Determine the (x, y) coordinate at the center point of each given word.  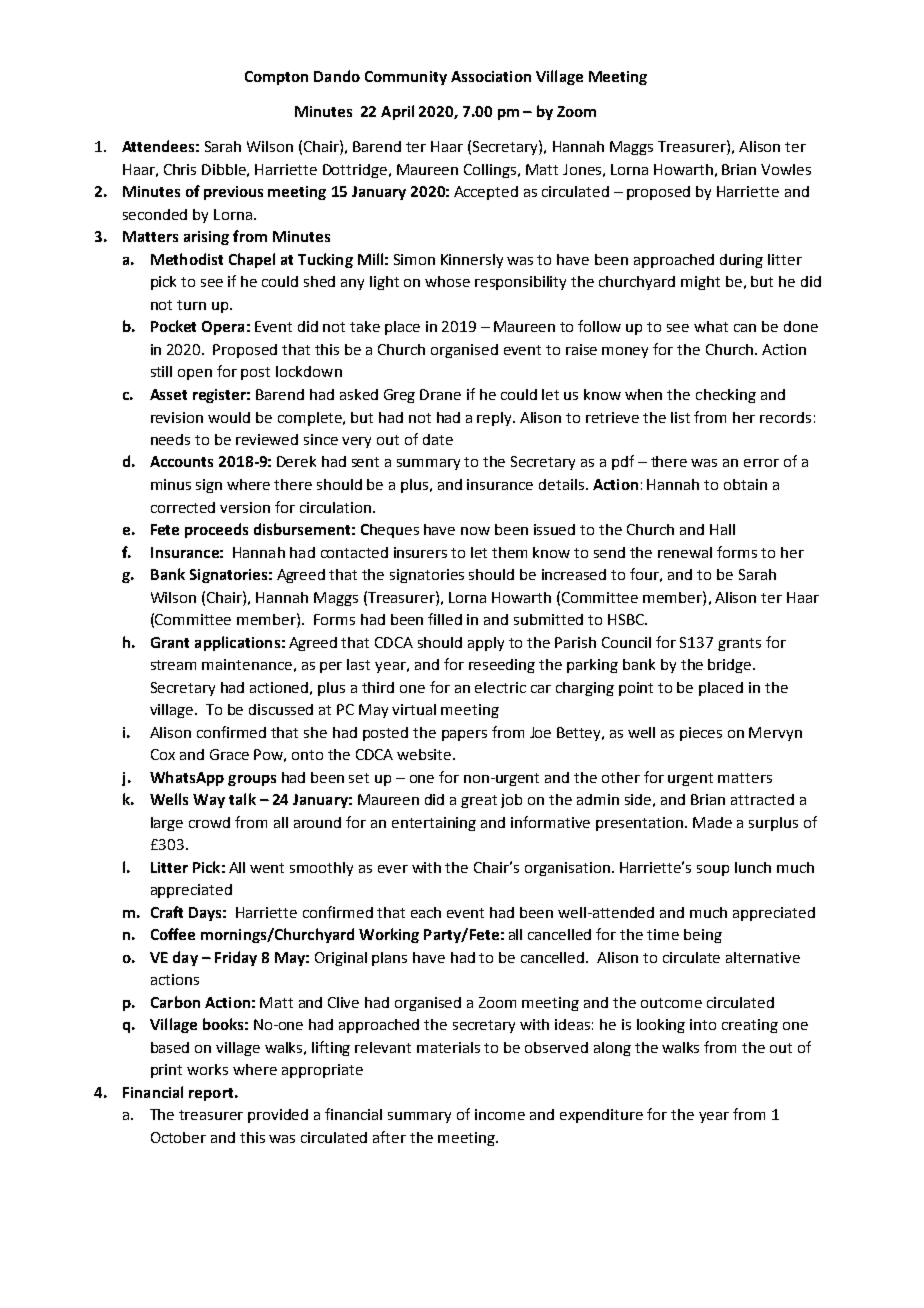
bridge (731, 666)
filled (445, 619)
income (500, 1114)
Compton (276, 78)
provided (278, 1116)
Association (491, 76)
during (741, 261)
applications (237, 643)
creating (750, 1026)
